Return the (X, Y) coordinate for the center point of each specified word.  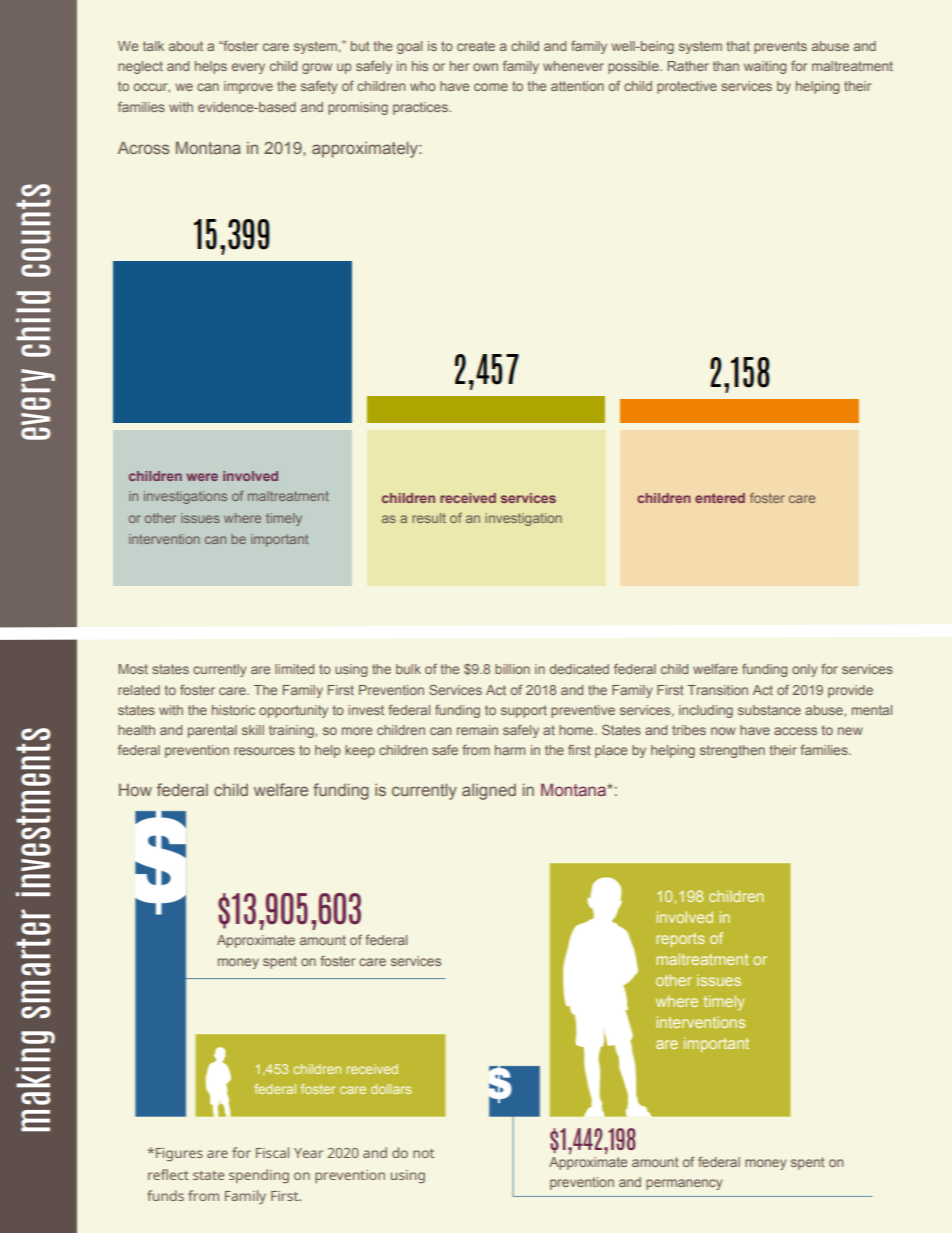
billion (512, 669)
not (423, 1153)
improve (248, 87)
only (804, 670)
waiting (765, 67)
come (491, 87)
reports (680, 940)
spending (259, 1176)
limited (294, 669)
